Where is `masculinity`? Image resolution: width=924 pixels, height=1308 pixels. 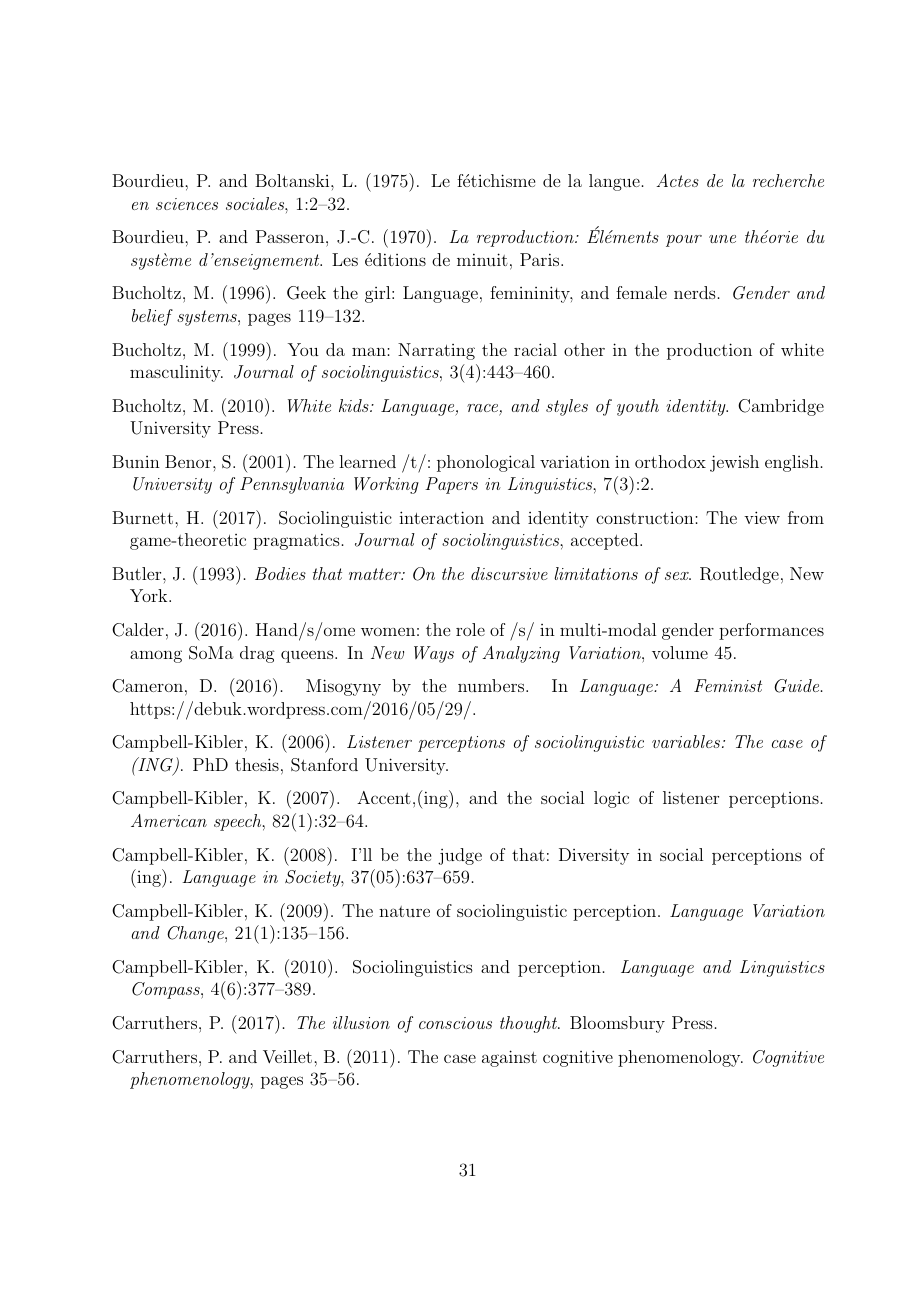 masculinity is located at coordinates (176, 373).
